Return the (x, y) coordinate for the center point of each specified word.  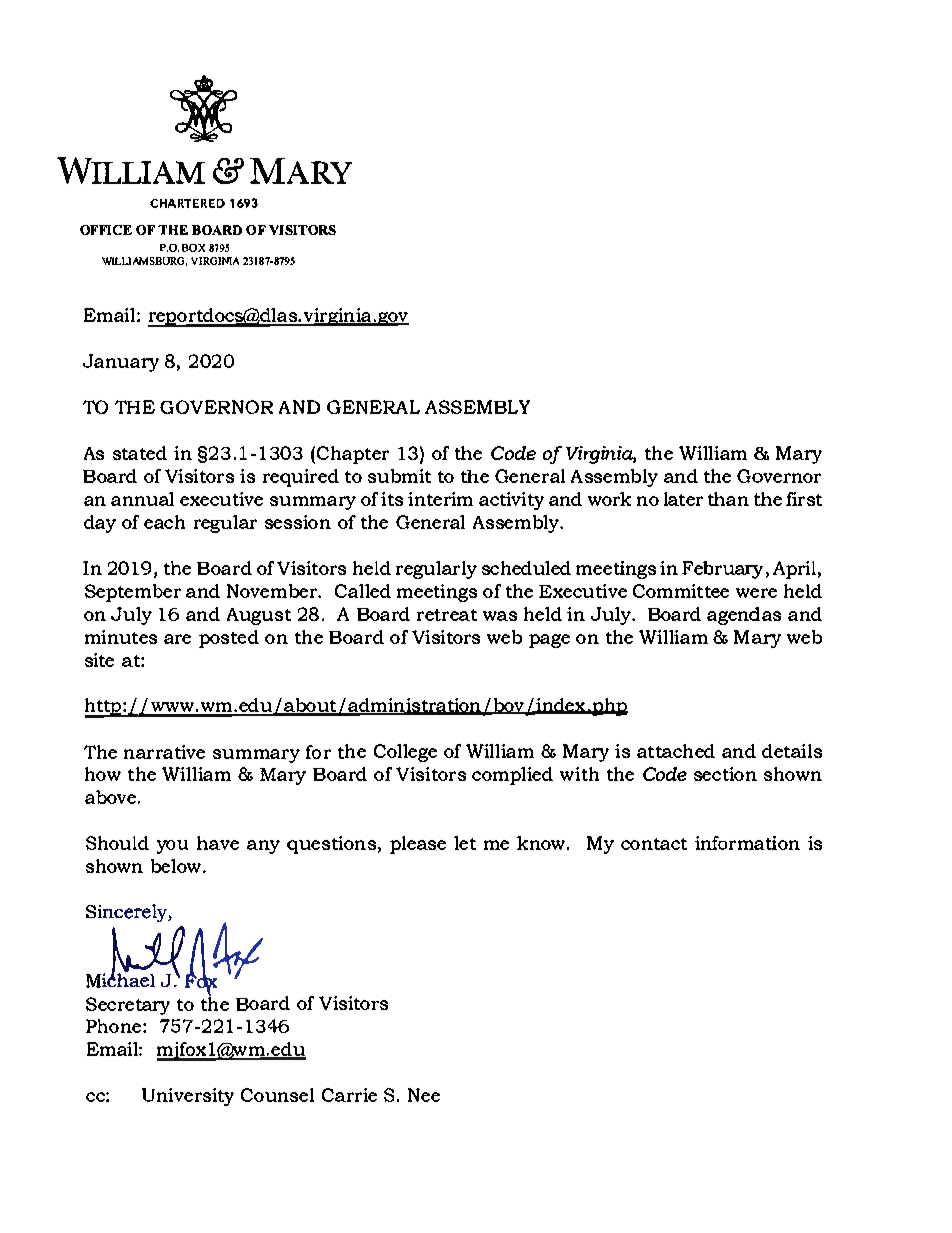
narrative (164, 752)
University (188, 1097)
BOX (193, 248)
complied (512, 776)
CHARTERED (187, 203)
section (725, 774)
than (728, 499)
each (164, 522)
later (683, 499)
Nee (424, 1095)
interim (440, 499)
